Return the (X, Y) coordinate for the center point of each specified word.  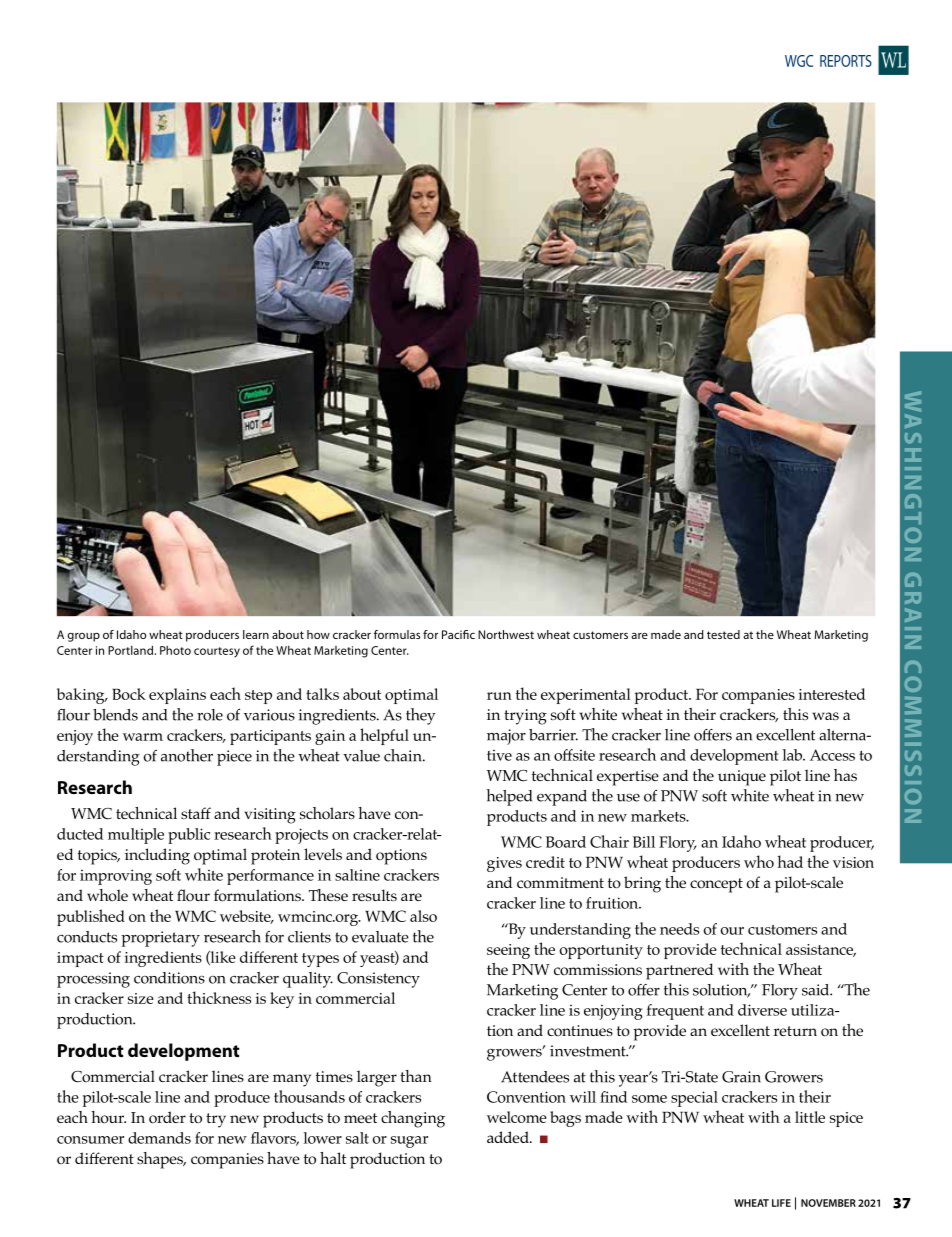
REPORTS (846, 61)
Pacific (458, 634)
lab (794, 755)
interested (832, 694)
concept (716, 885)
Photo (175, 650)
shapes (161, 1160)
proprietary (160, 939)
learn (256, 634)
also (423, 916)
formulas (397, 634)
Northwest (506, 634)
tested (723, 634)
